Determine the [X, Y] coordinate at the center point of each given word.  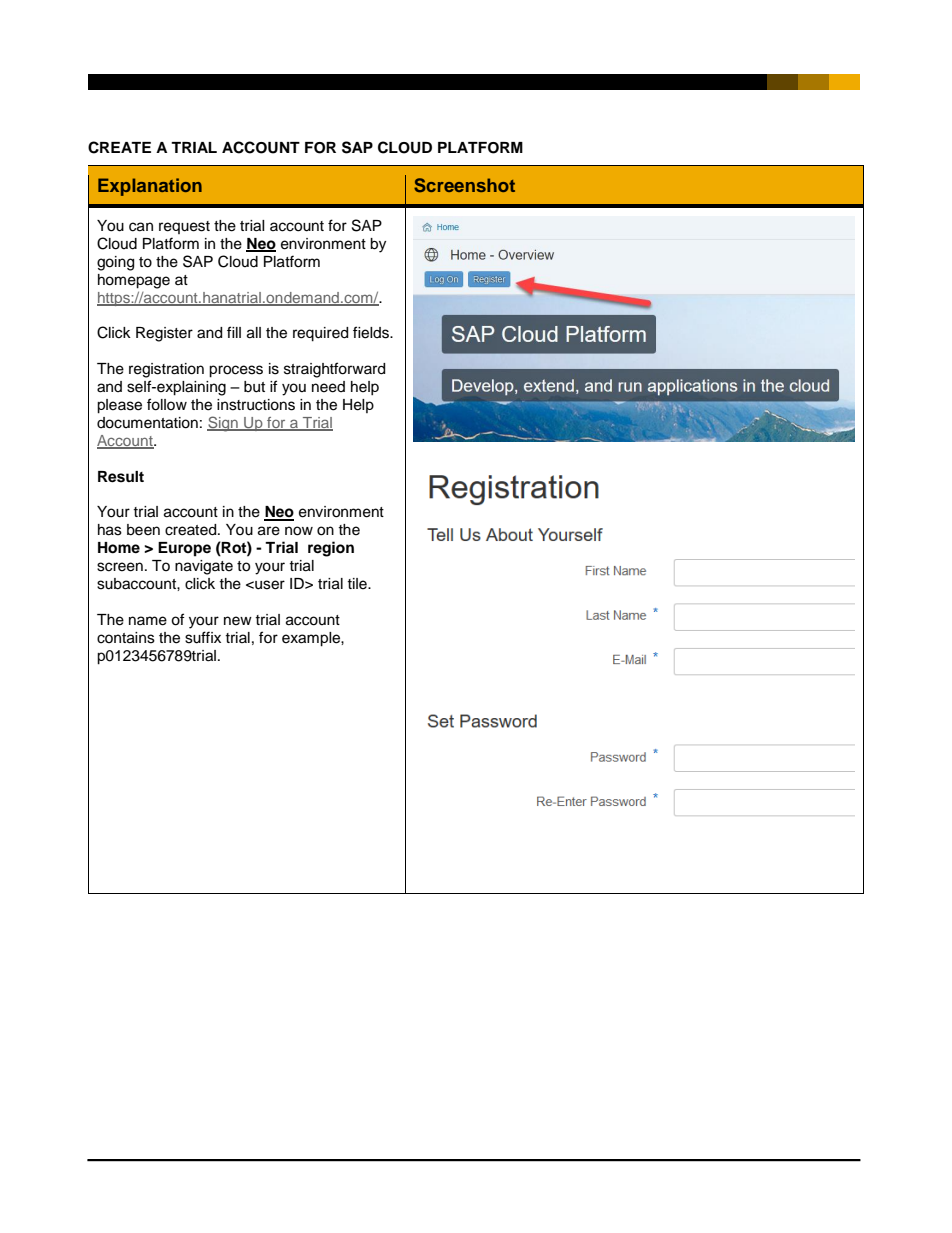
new [238, 621]
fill [234, 332]
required [320, 334]
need [328, 387]
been [143, 530]
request [184, 227]
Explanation [150, 187]
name [148, 621]
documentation [147, 423]
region [331, 549]
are [269, 531]
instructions [256, 405]
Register [164, 334]
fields [372, 332]
